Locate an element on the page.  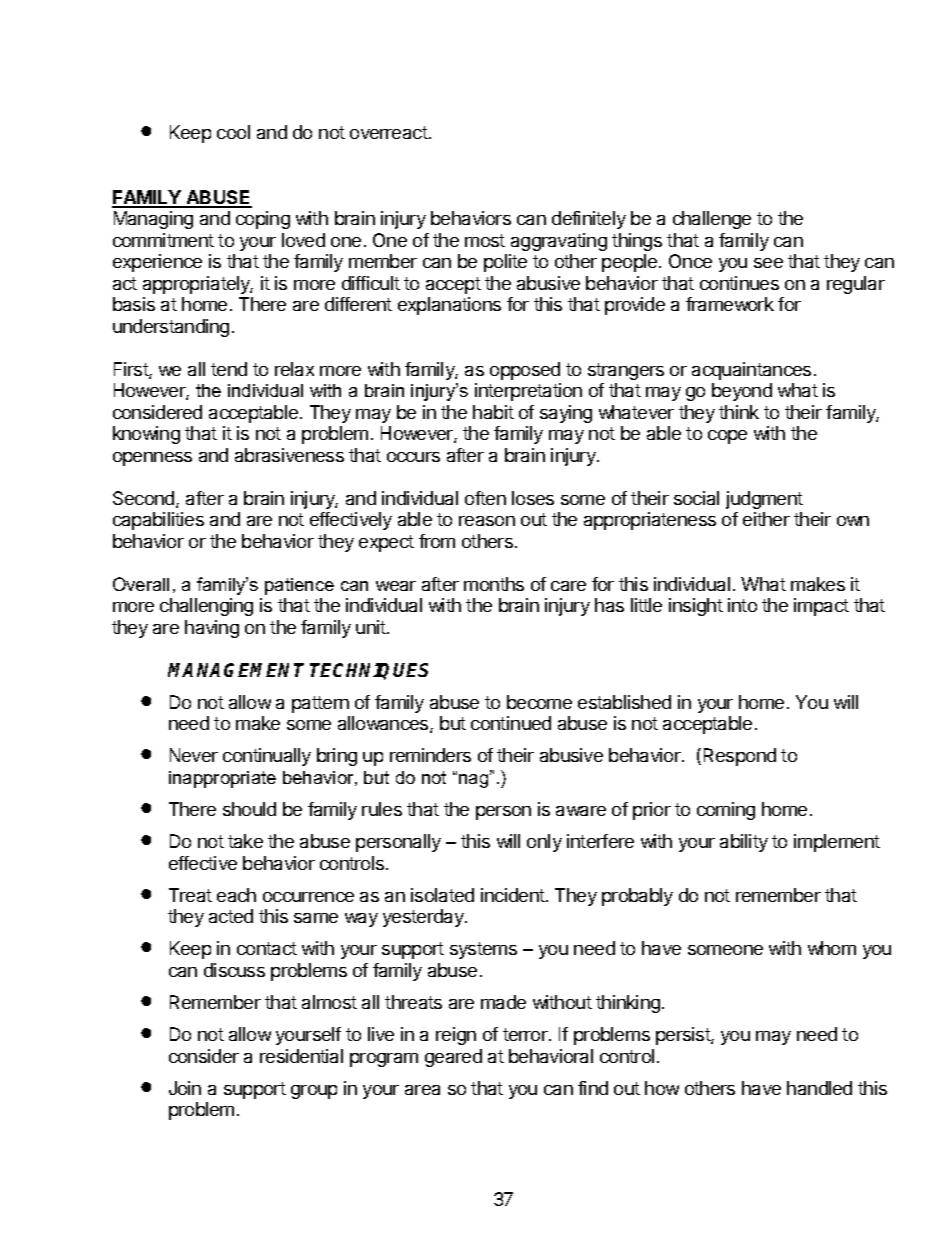
challenging is located at coordinates (206, 607).
